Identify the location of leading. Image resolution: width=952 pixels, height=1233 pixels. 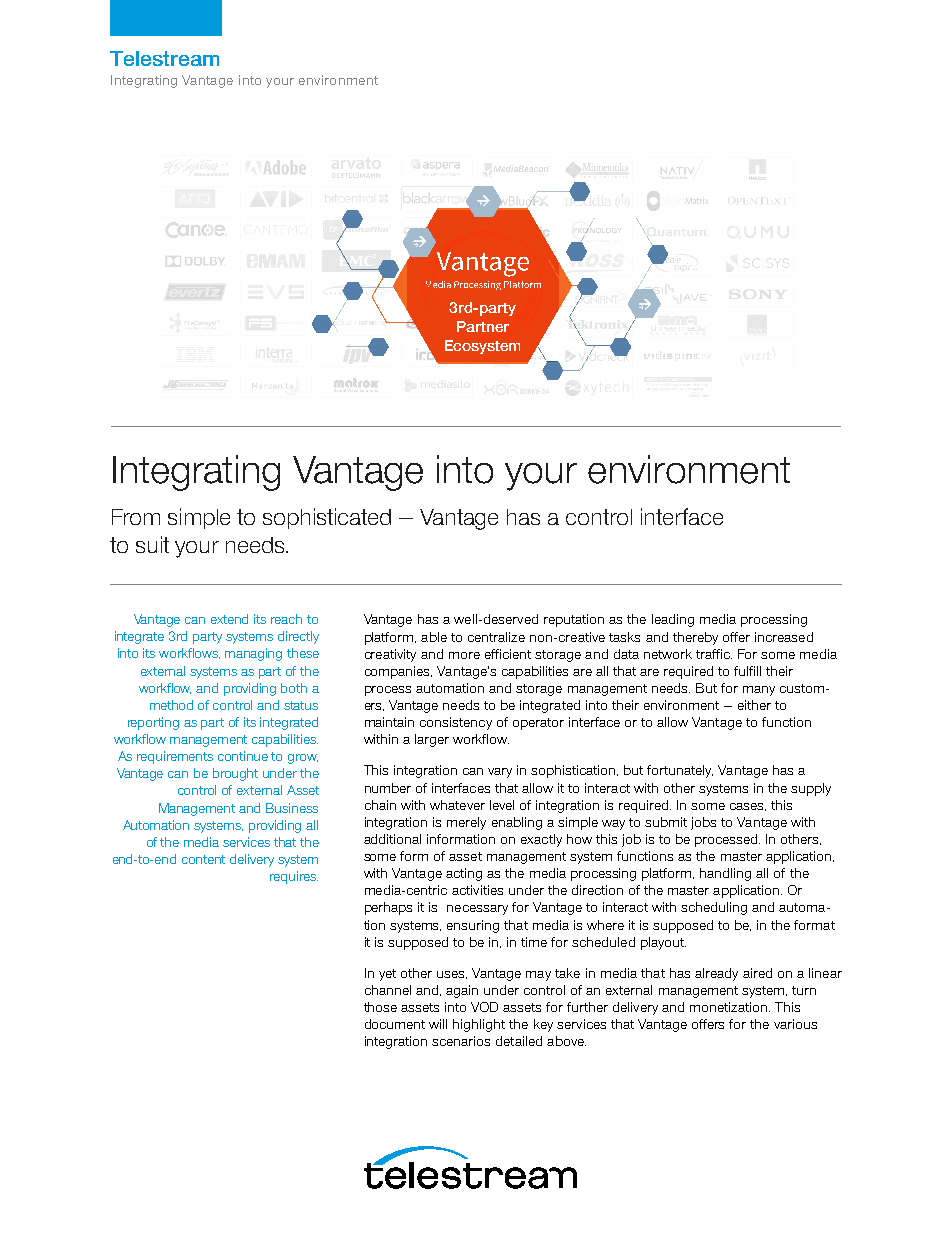
(673, 620).
